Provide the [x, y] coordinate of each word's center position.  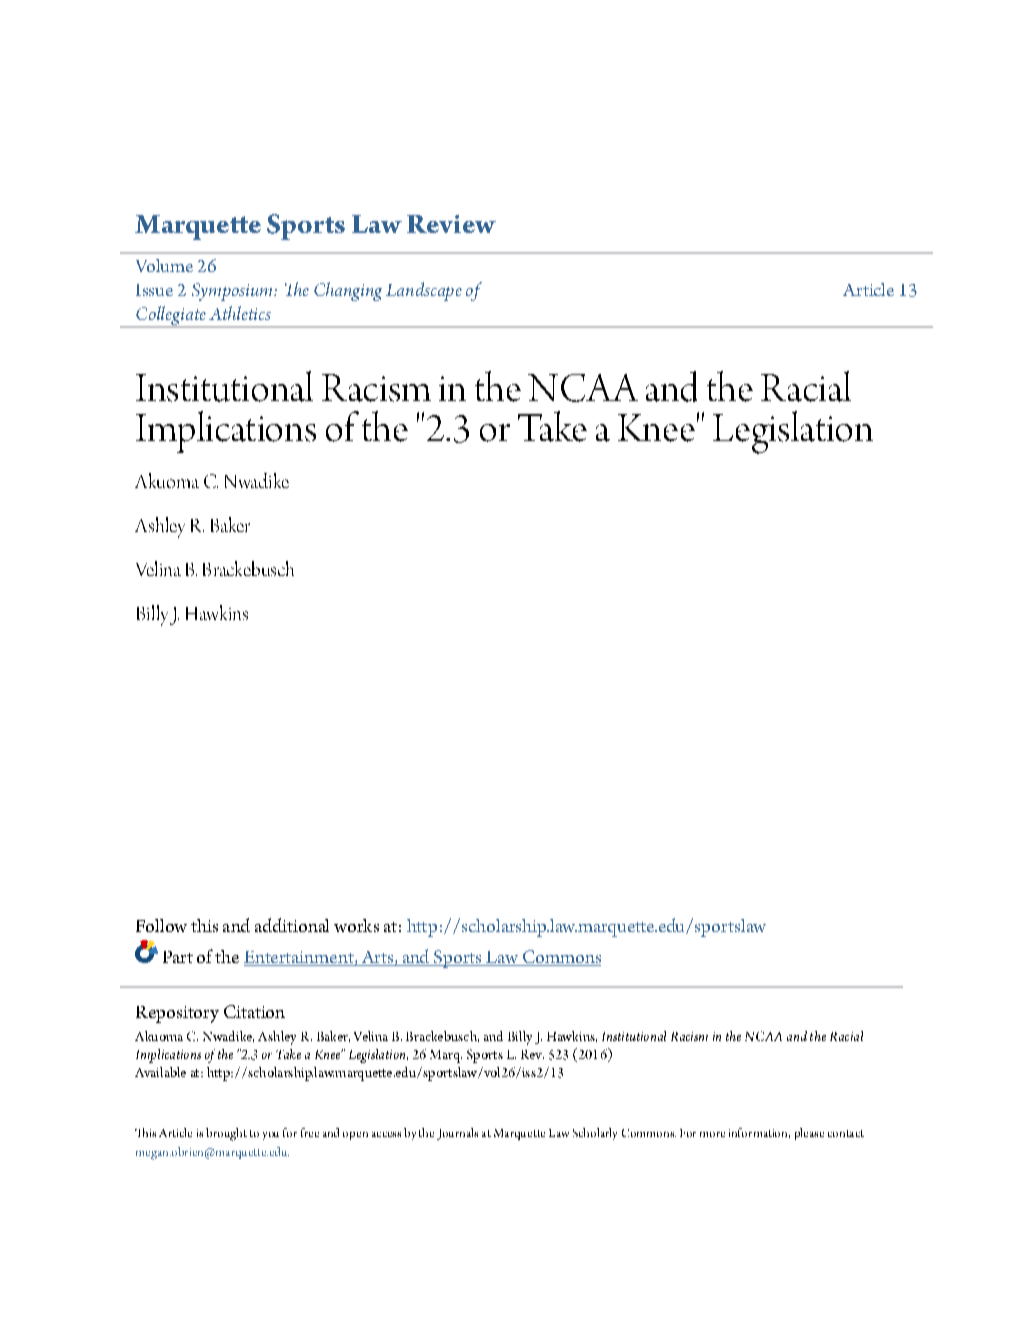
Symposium [233, 292]
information [759, 1133]
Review [451, 224]
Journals [457, 1134]
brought [226, 1134]
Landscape [424, 291]
